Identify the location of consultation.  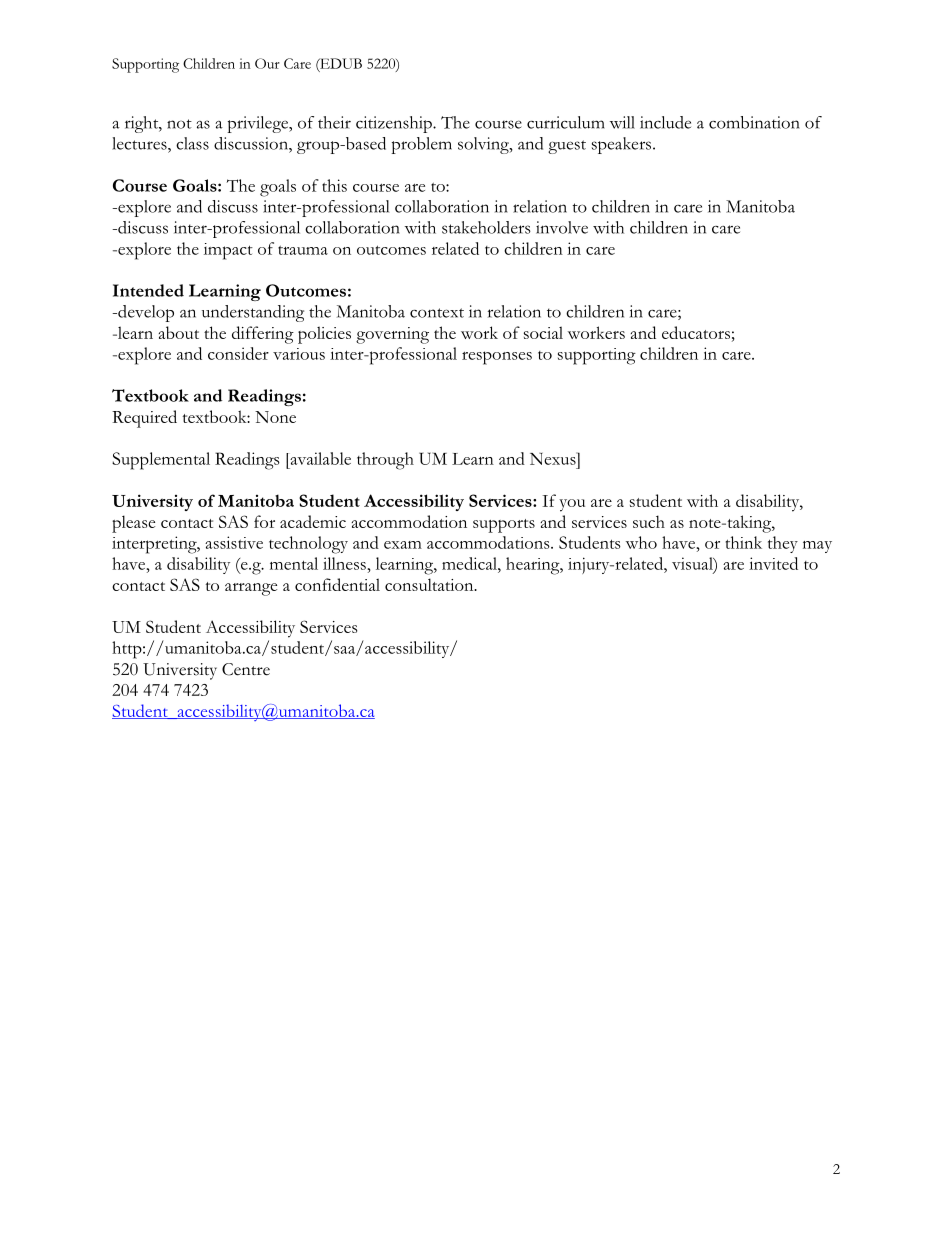
(430, 584).
